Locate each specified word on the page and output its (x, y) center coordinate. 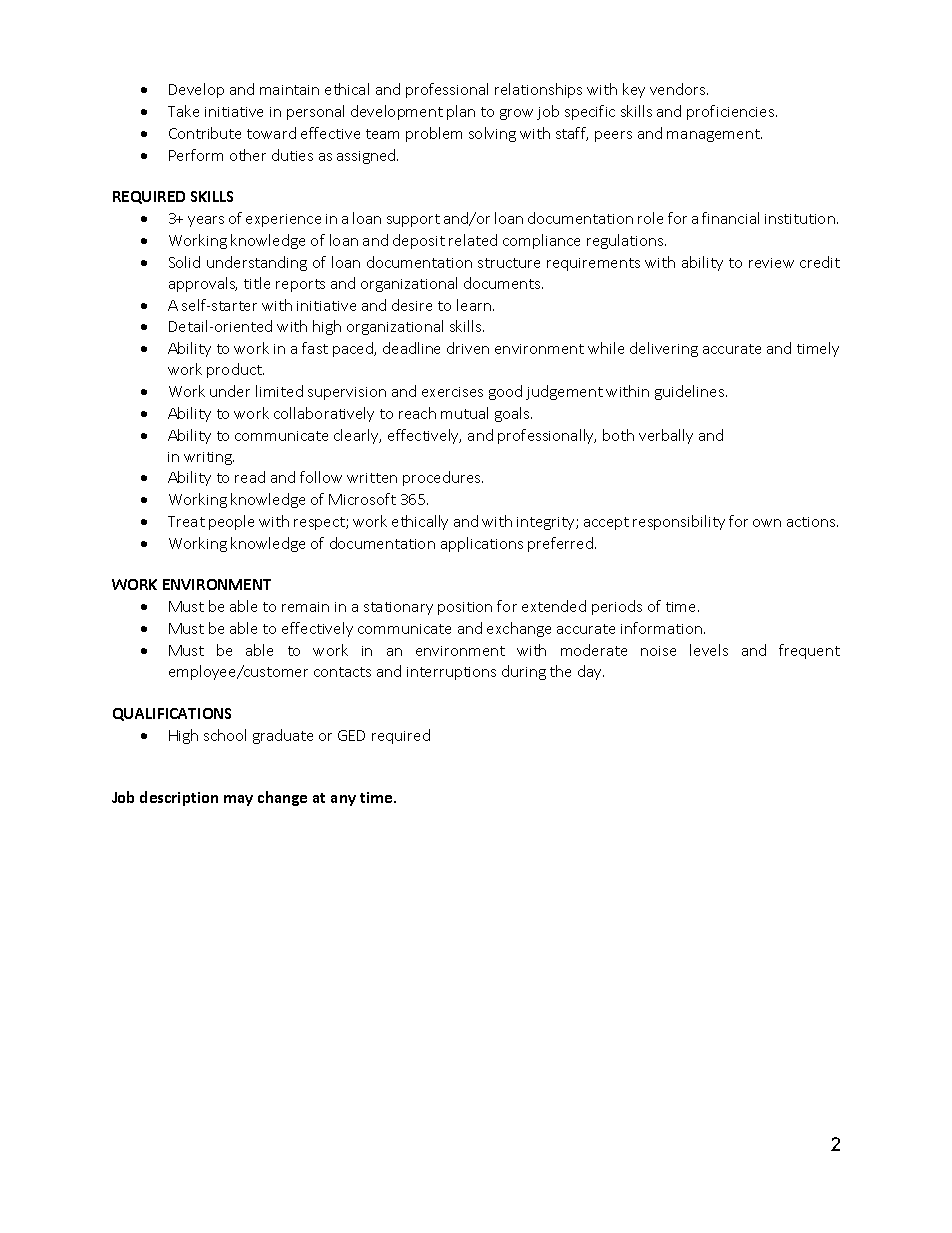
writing (209, 458)
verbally (666, 436)
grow (516, 114)
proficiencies (732, 112)
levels (709, 650)
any (343, 800)
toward (271, 133)
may (238, 800)
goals (513, 414)
